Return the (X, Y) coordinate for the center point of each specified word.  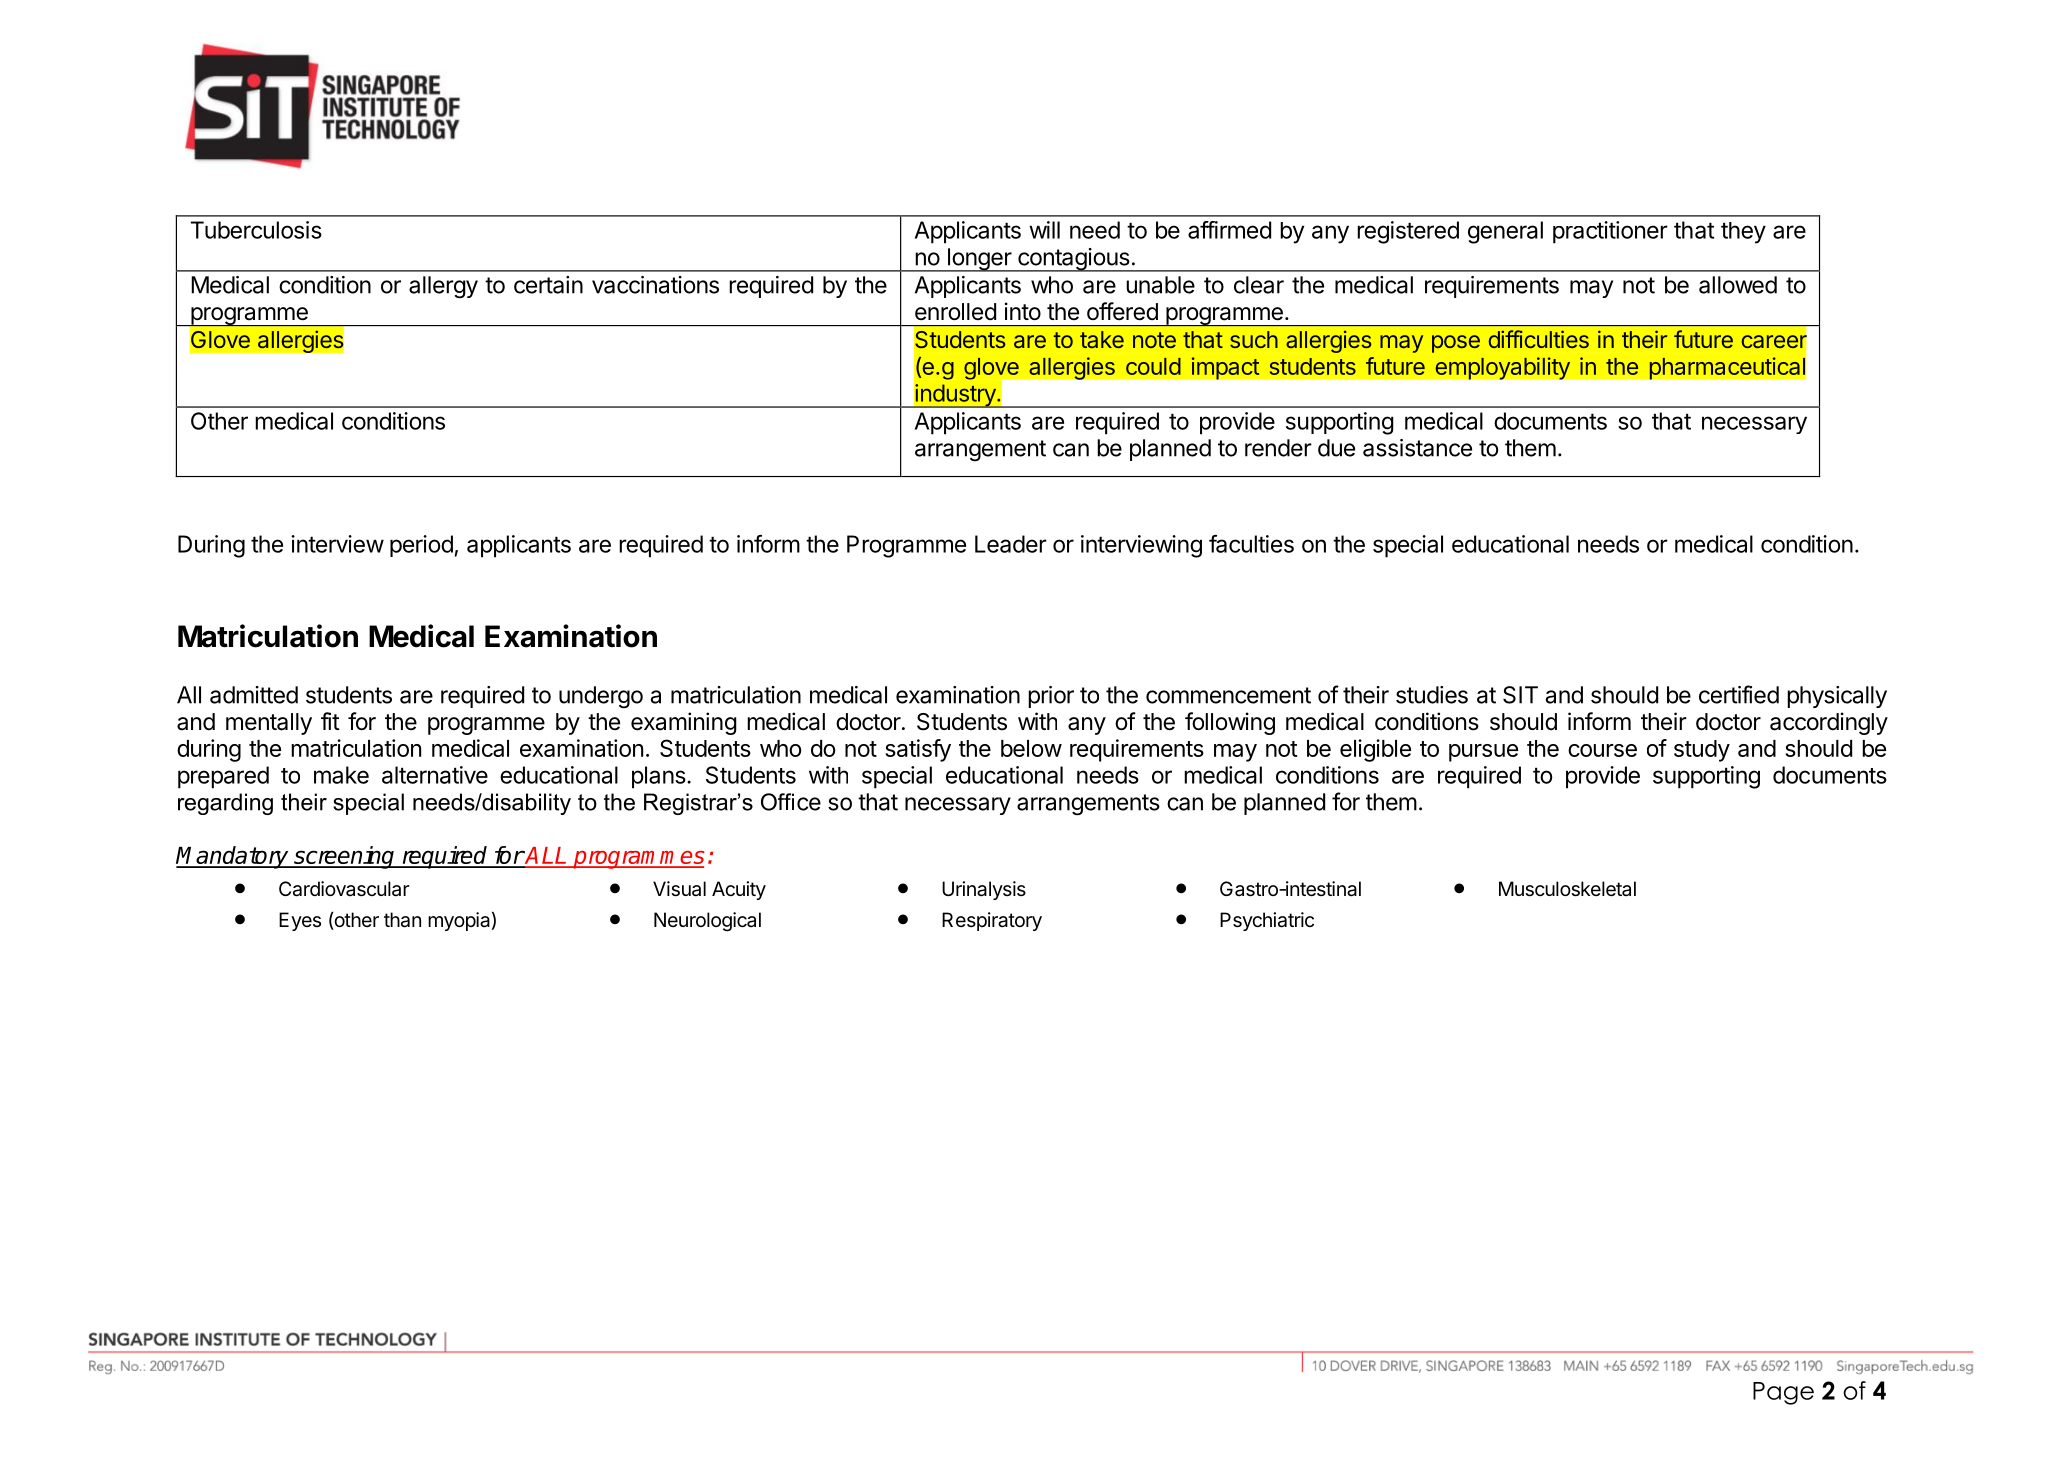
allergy (443, 287)
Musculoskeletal (1567, 889)
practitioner (1610, 232)
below (1031, 748)
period (421, 546)
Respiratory (992, 921)
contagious (1074, 260)
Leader (1011, 544)
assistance (1417, 448)
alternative (435, 775)
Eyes (300, 921)
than (402, 920)
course (1602, 750)
